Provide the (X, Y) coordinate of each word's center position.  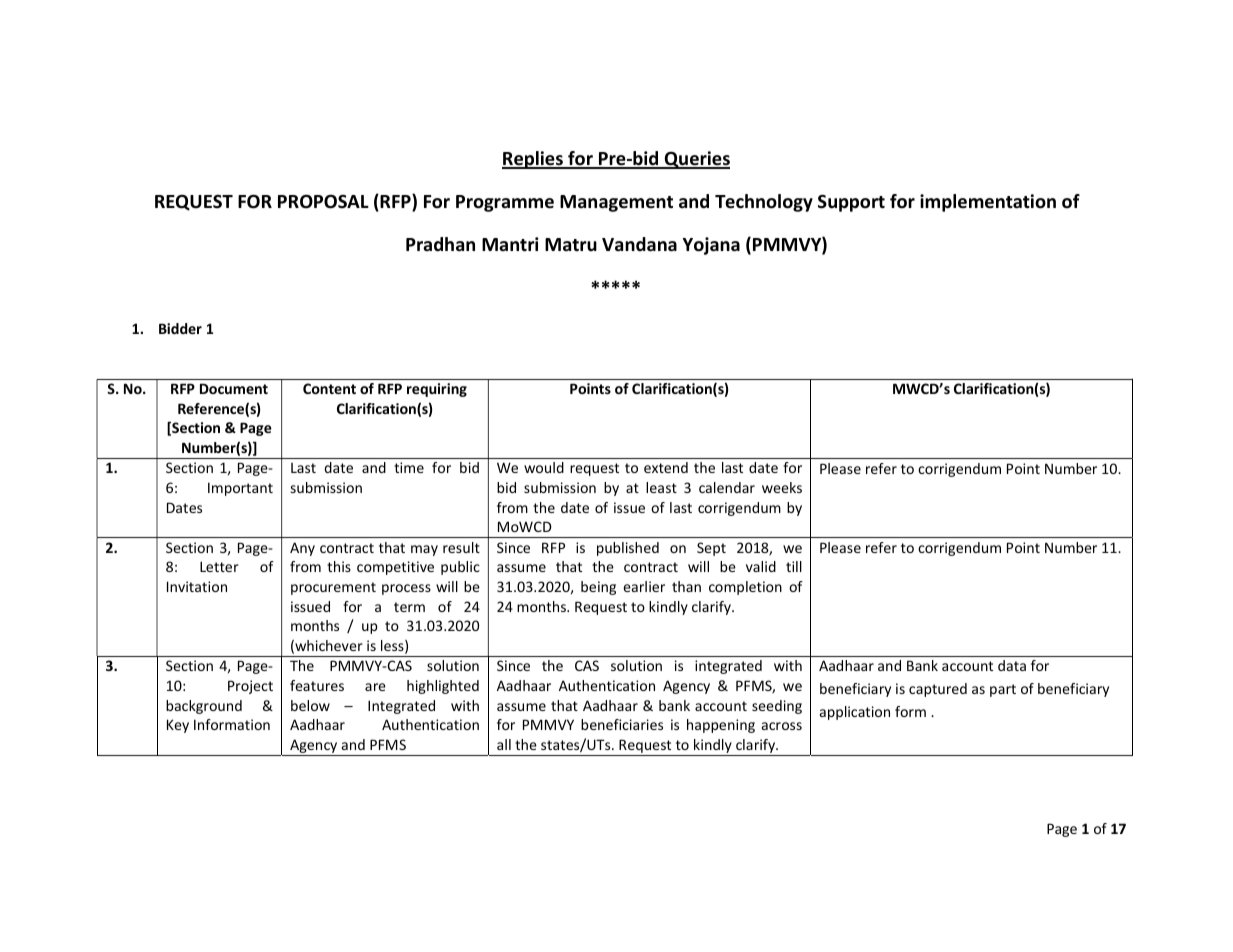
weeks (782, 487)
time (409, 467)
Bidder (180, 328)
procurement (333, 588)
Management (616, 203)
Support (851, 203)
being (598, 588)
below (310, 705)
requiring (437, 390)
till (794, 566)
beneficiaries (622, 724)
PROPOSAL (323, 201)
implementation (988, 203)
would (544, 467)
